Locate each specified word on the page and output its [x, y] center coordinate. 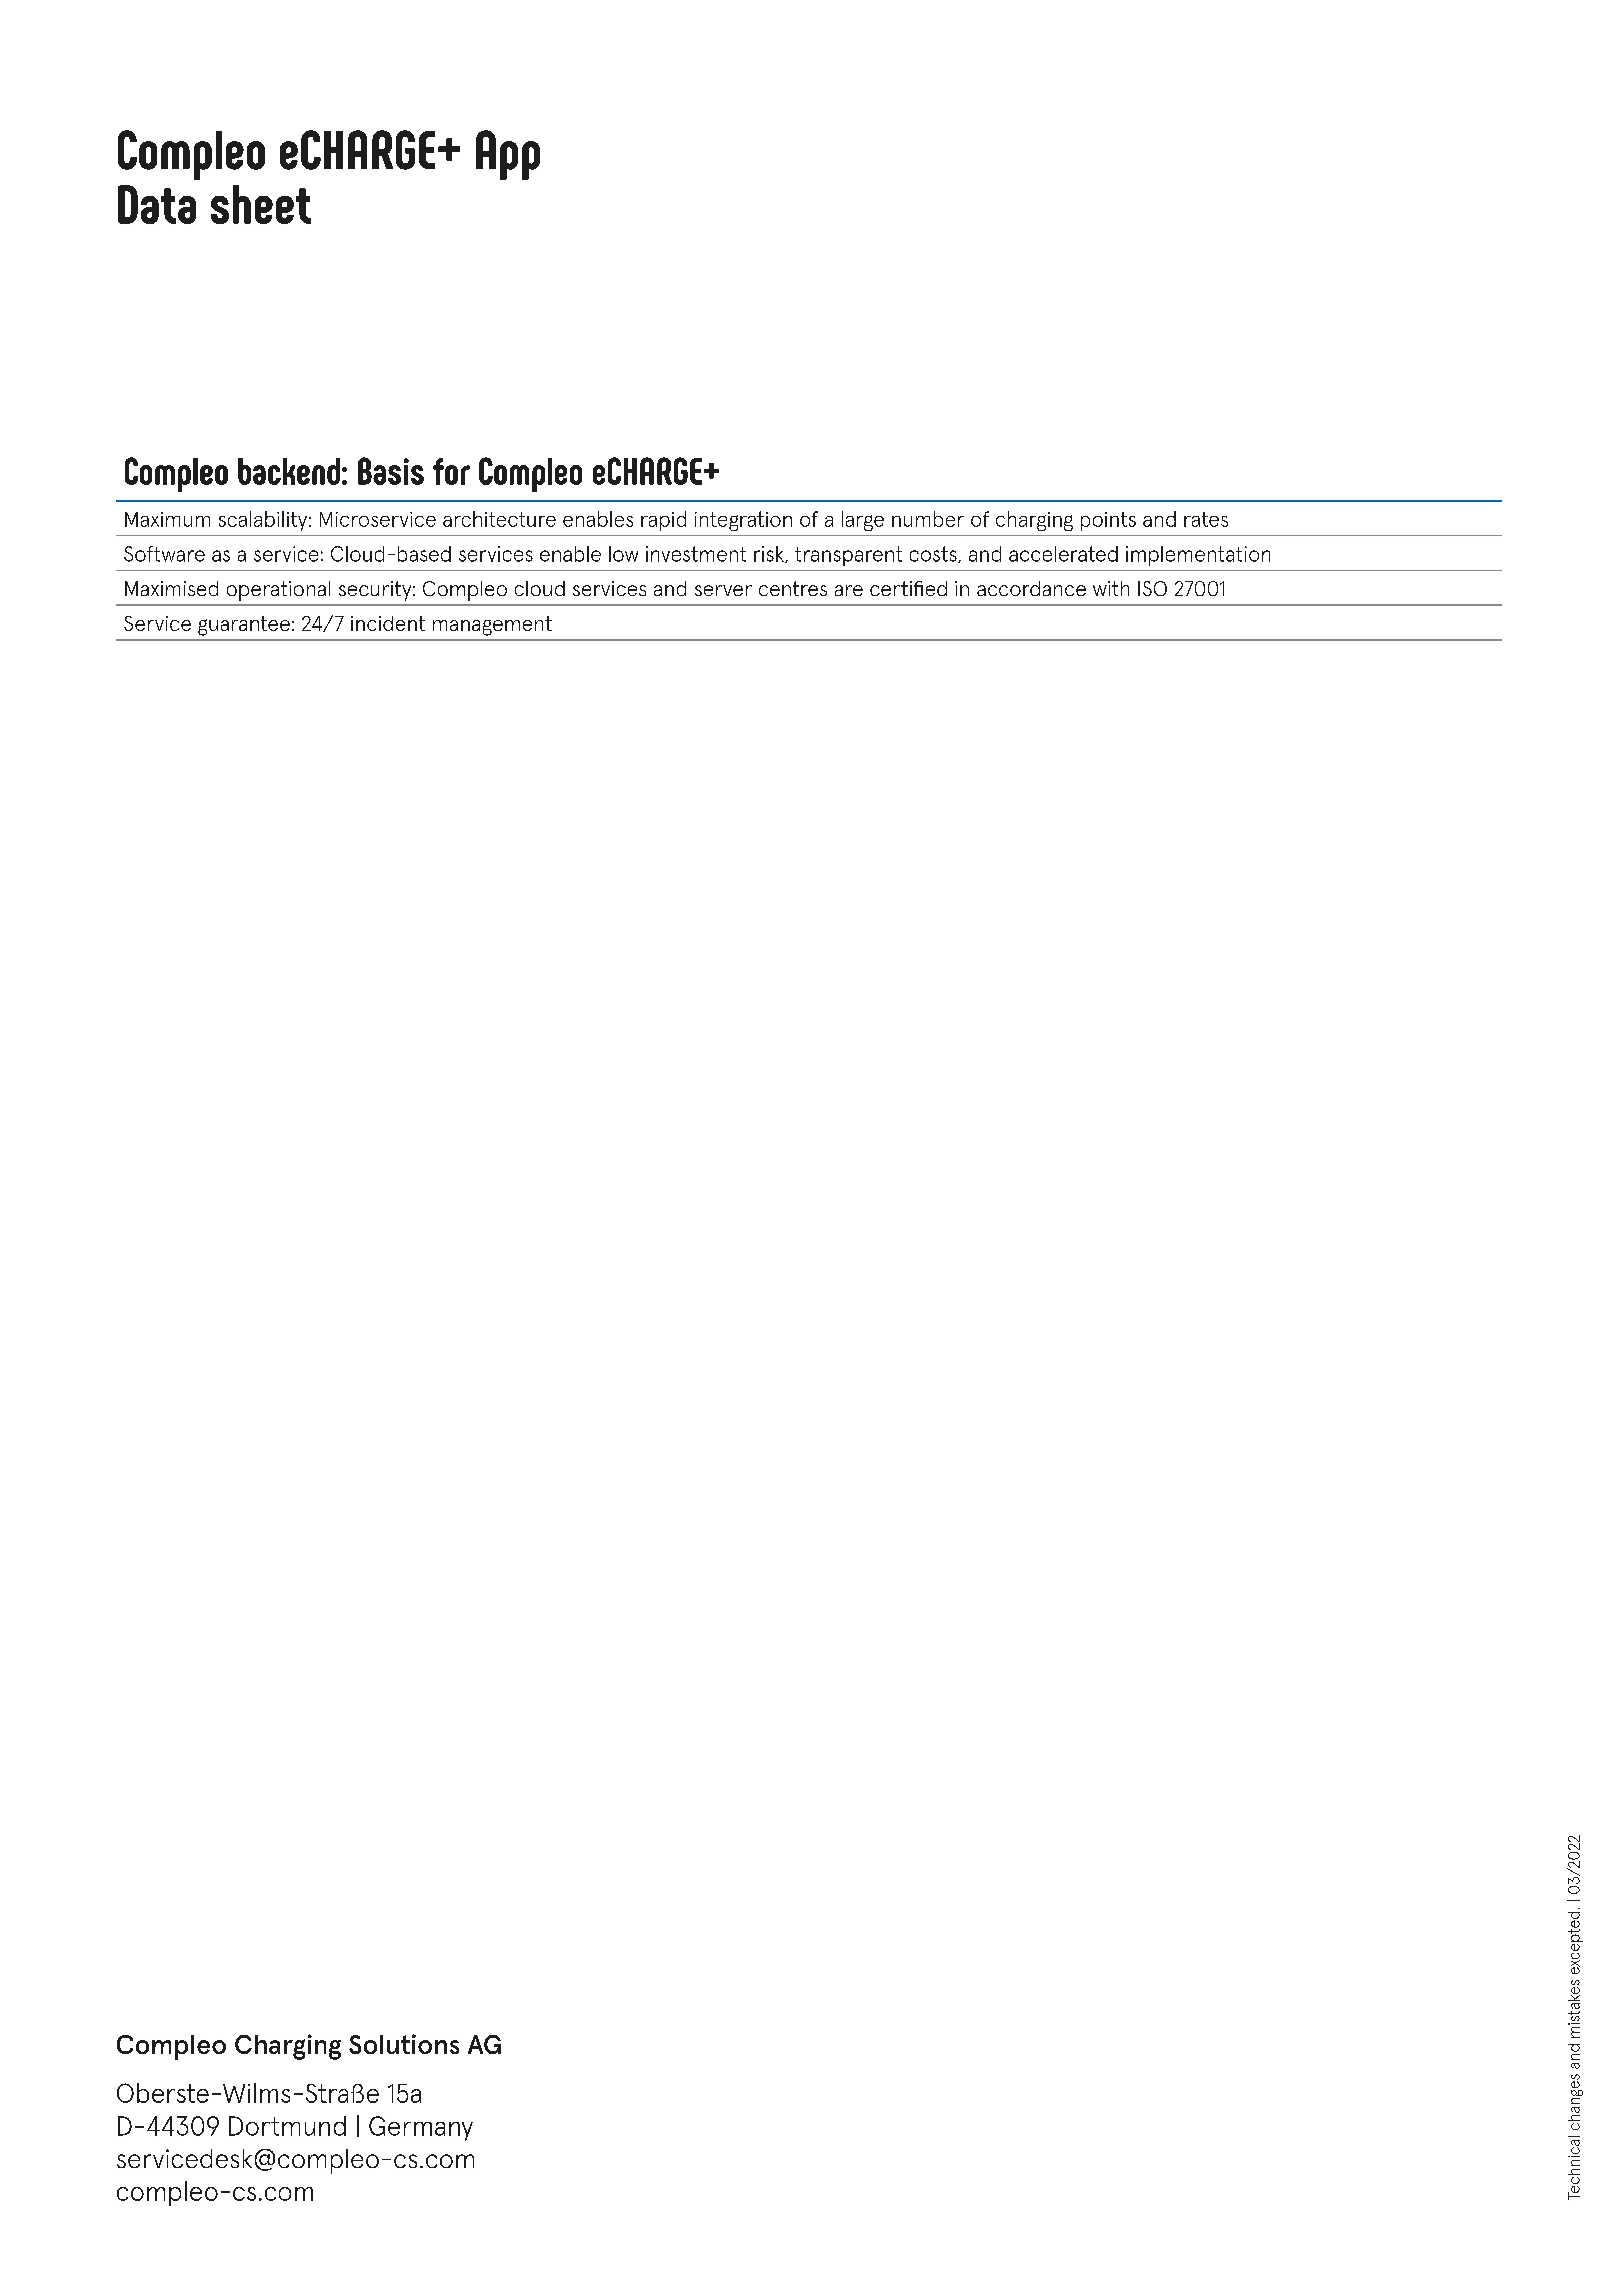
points [1108, 521]
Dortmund [287, 2126]
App [508, 155]
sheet [261, 204]
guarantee [244, 626]
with [1111, 588]
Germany [421, 2128]
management [492, 626]
